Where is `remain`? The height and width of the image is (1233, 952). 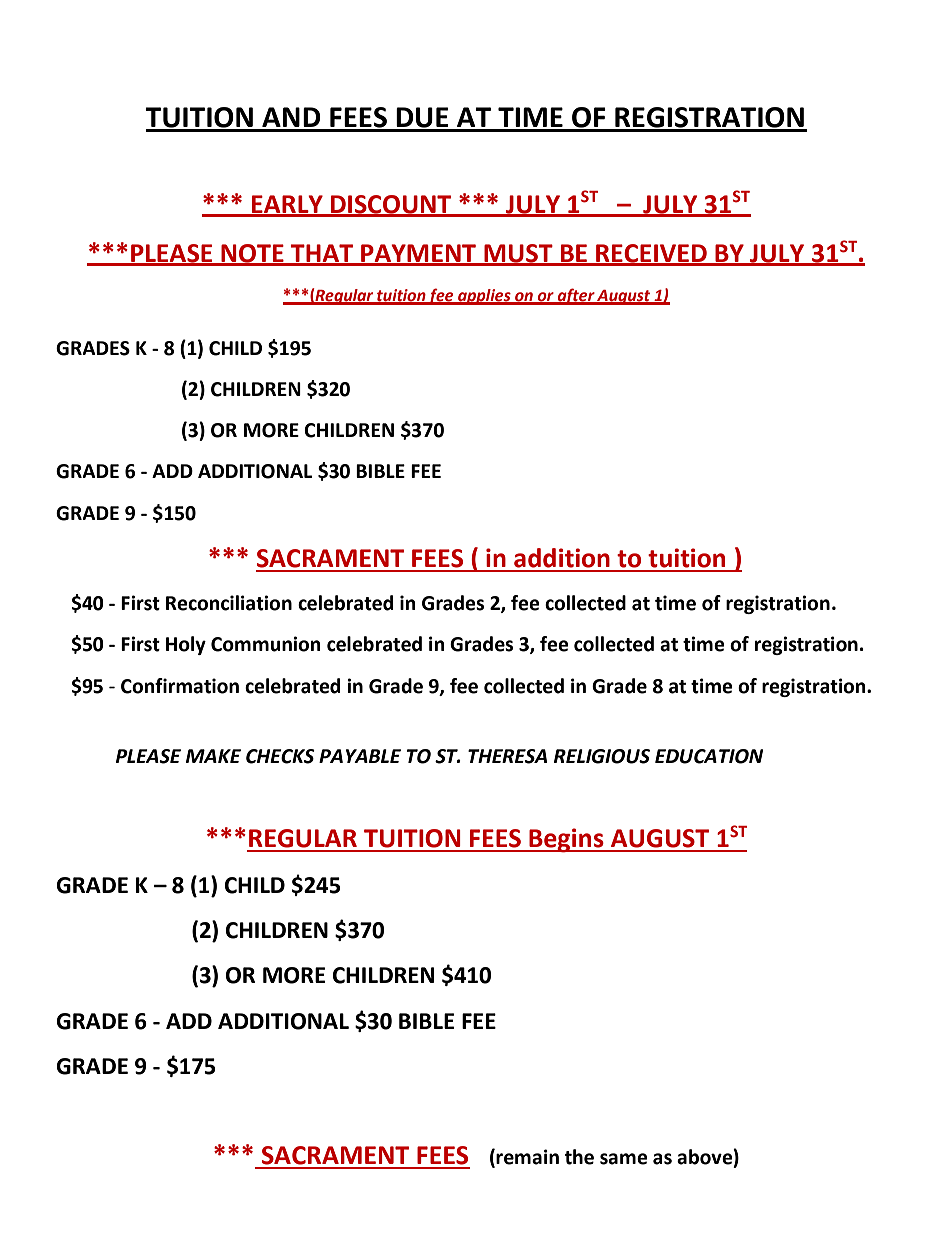 remain is located at coordinates (527, 1157).
